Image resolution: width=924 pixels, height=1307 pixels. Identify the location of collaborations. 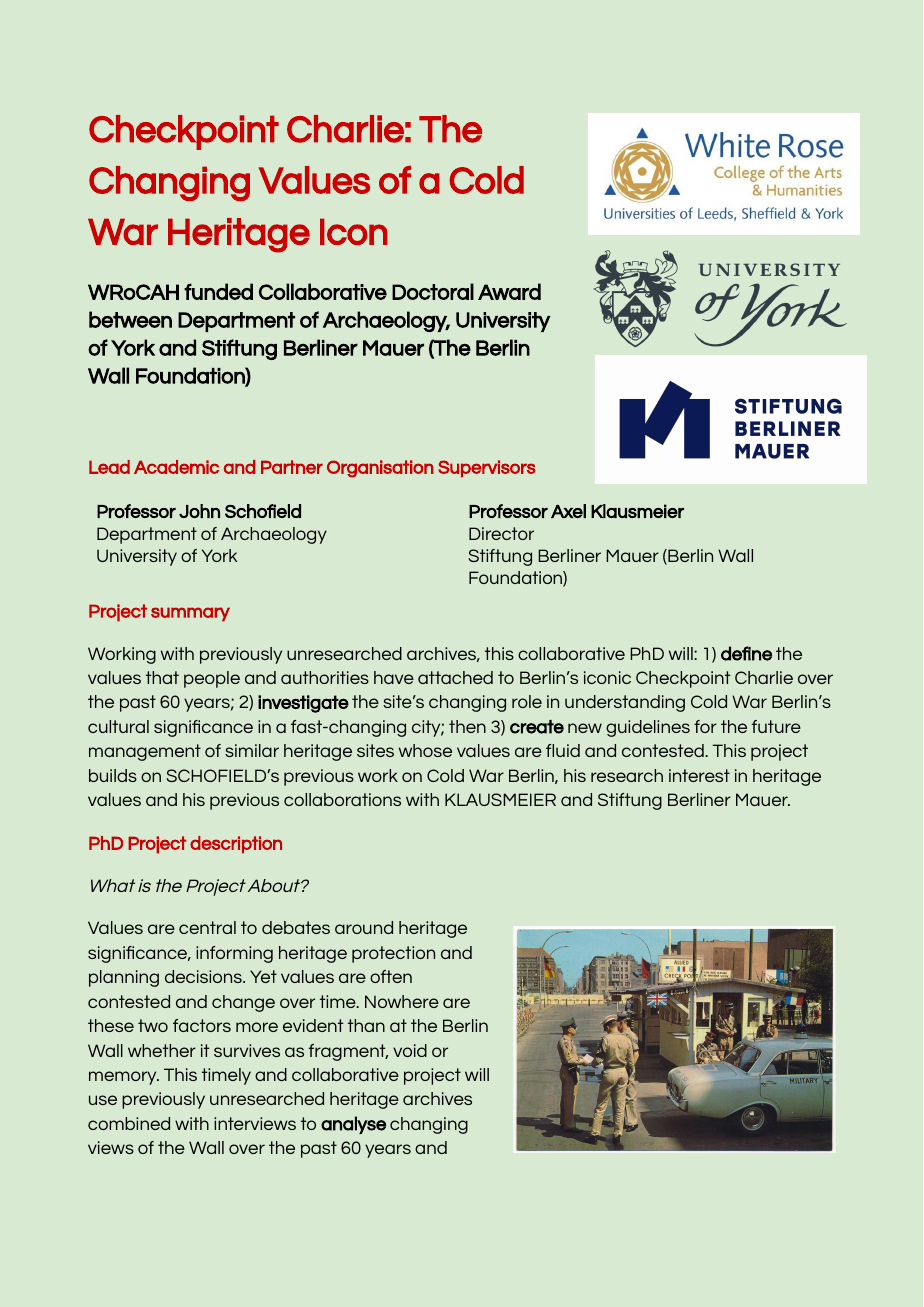
(342, 799).
